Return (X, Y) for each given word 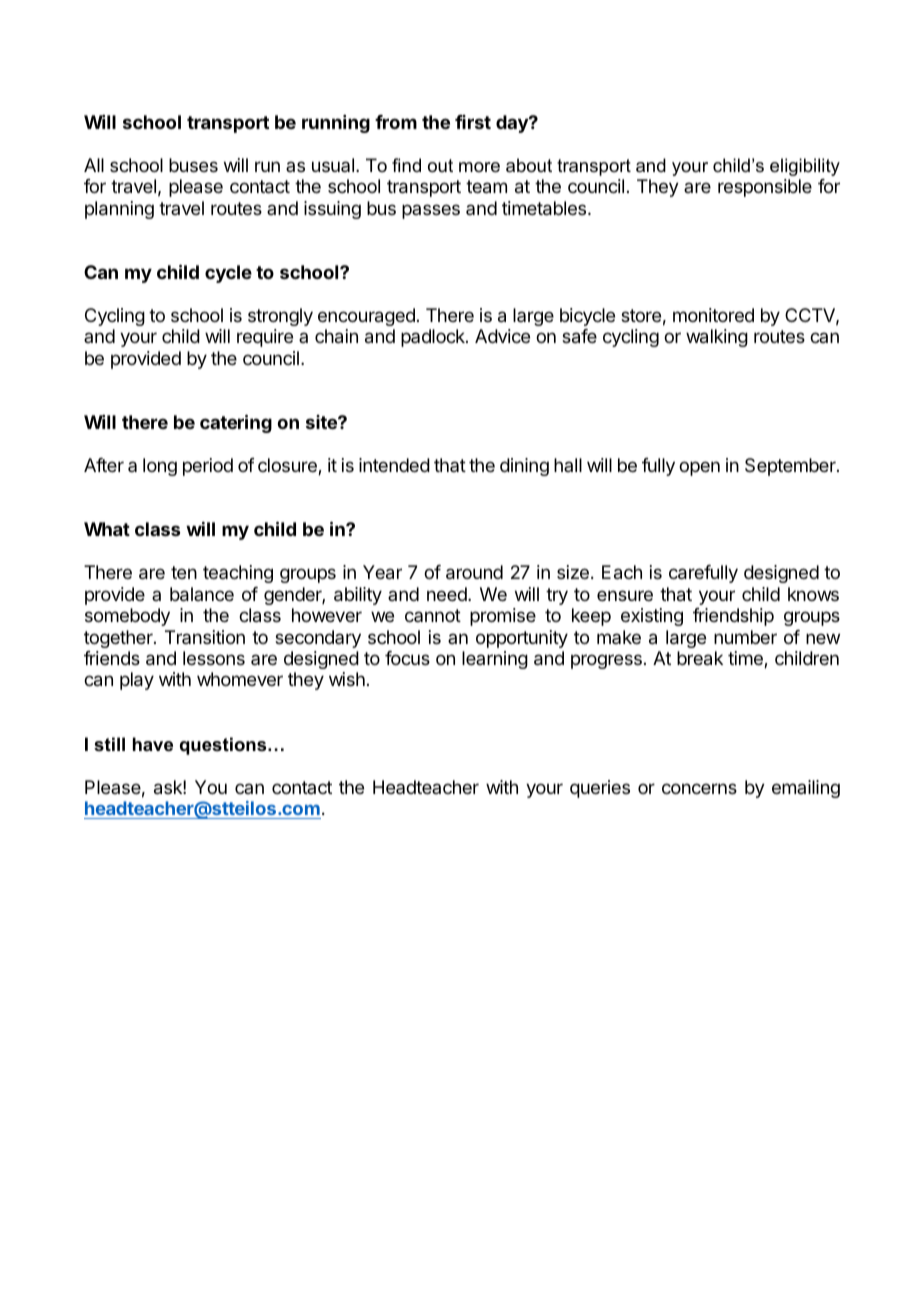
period (208, 467)
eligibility (805, 167)
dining (524, 467)
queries (600, 789)
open (699, 468)
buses (193, 165)
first (473, 122)
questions (224, 746)
